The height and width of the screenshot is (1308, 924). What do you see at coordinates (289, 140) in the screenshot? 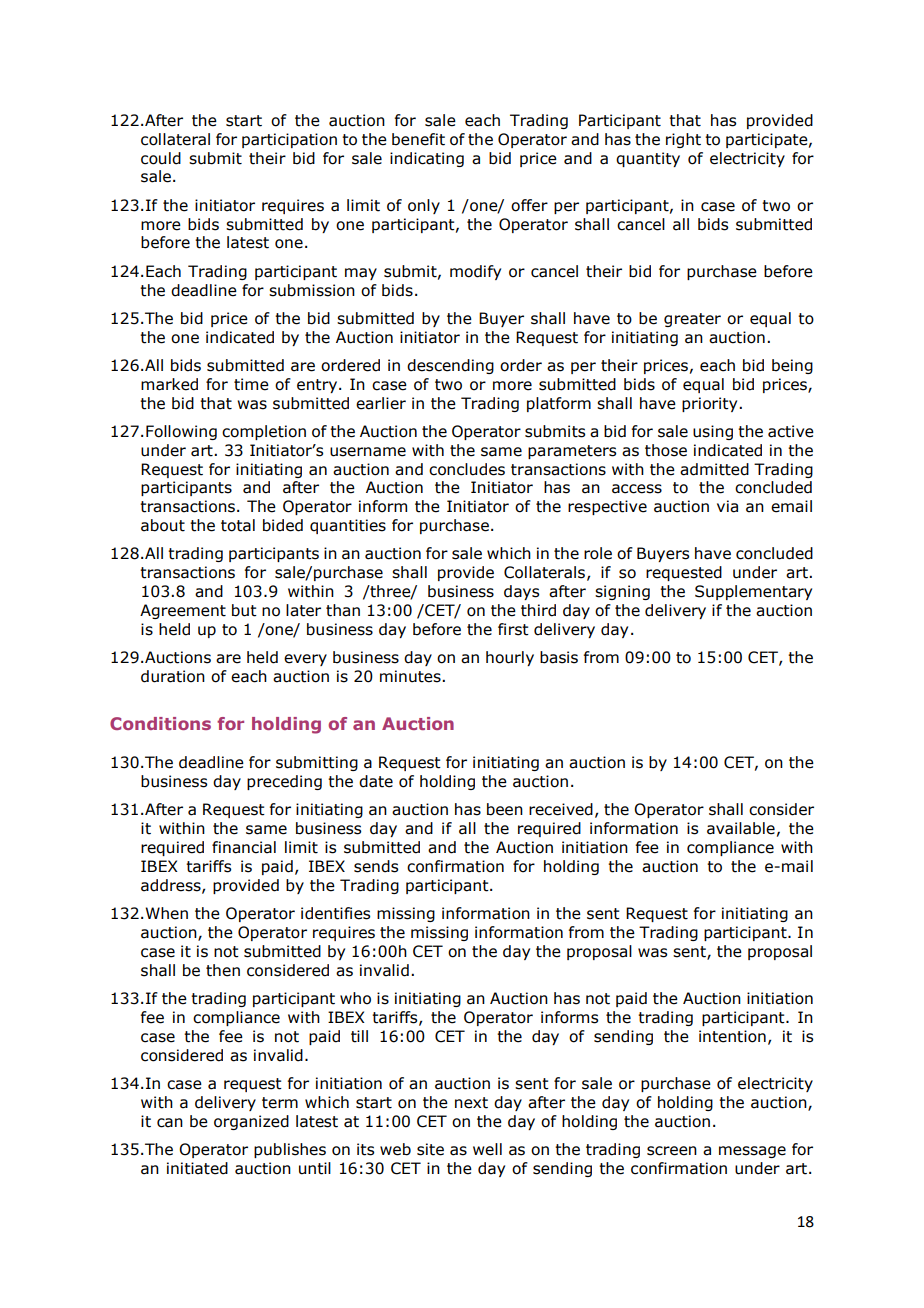
I see `participation` at bounding box center [289, 140].
